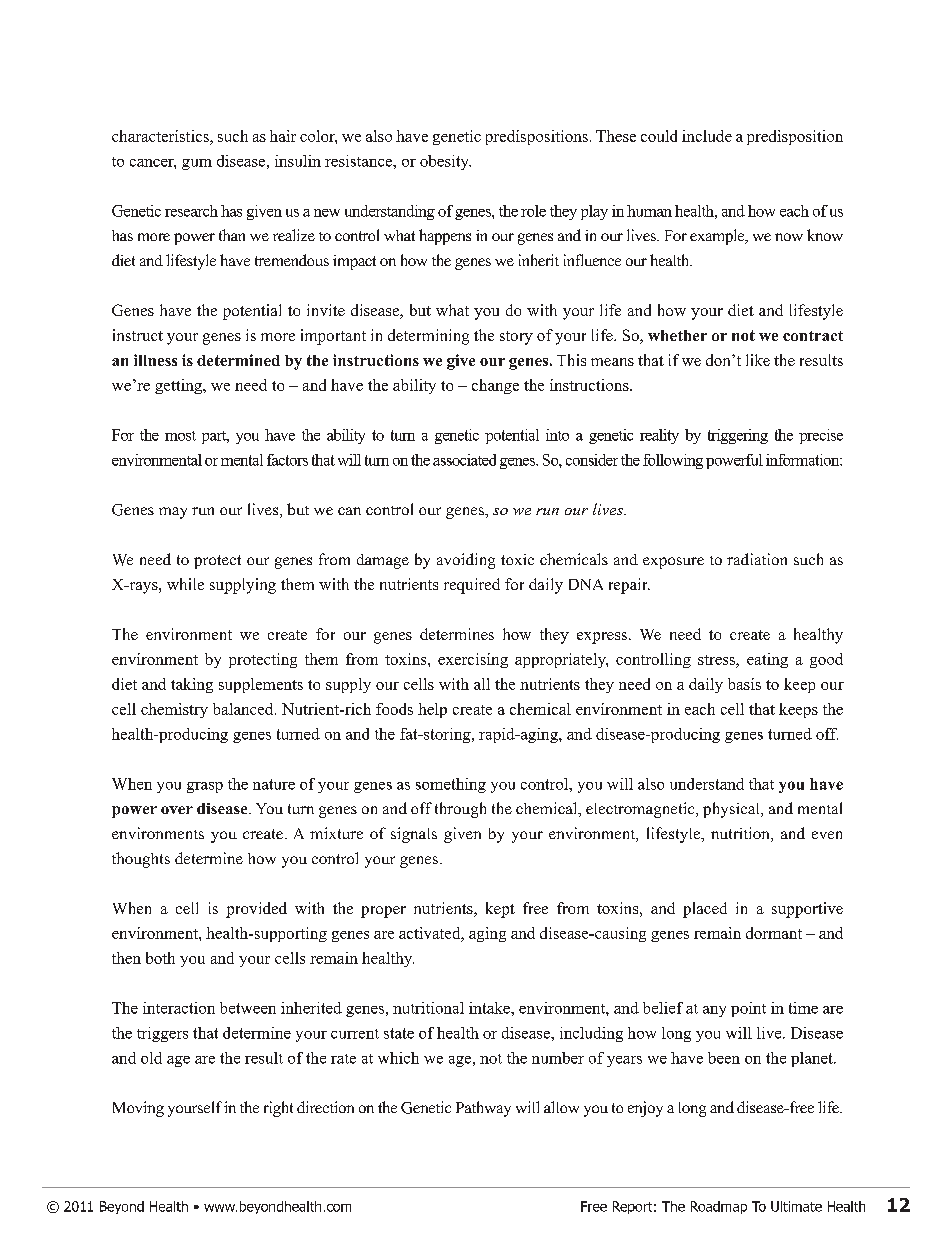  I want to click on grasp, so click(205, 787).
